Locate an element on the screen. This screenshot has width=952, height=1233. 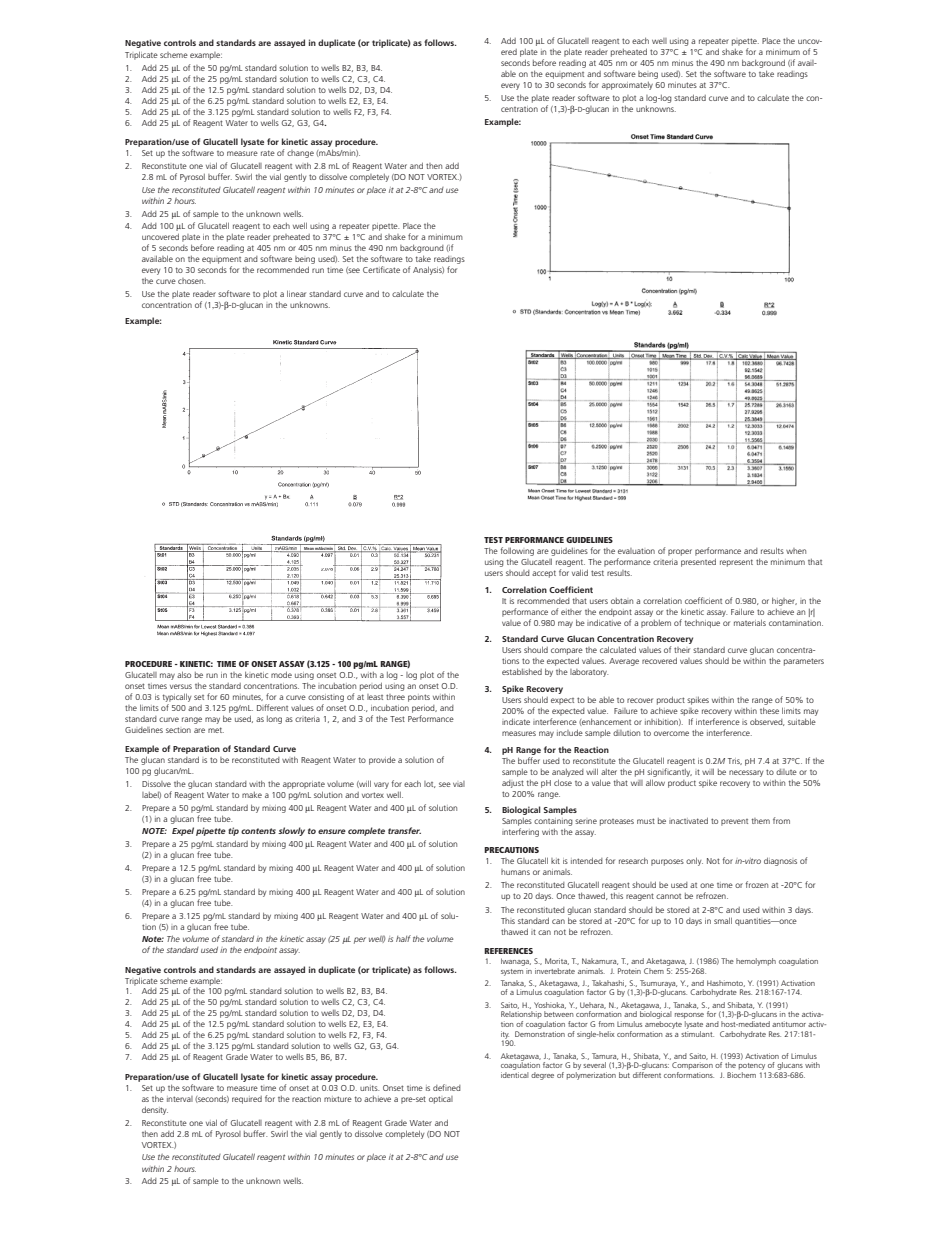
following is located at coordinates (517, 551).
